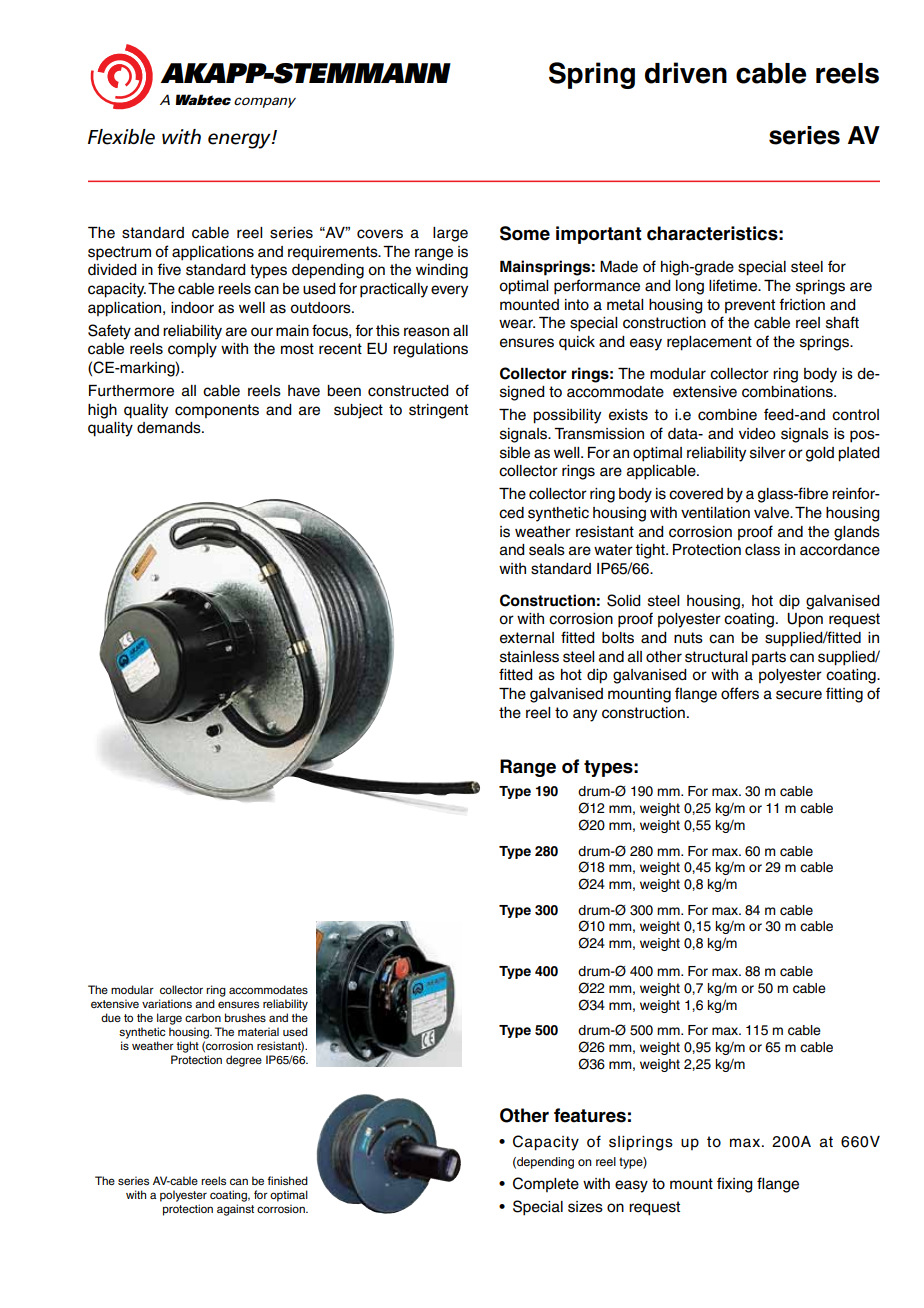 The height and width of the screenshot is (1308, 924). Describe the element at coordinates (686, 73) in the screenshot. I see `driven` at that location.
